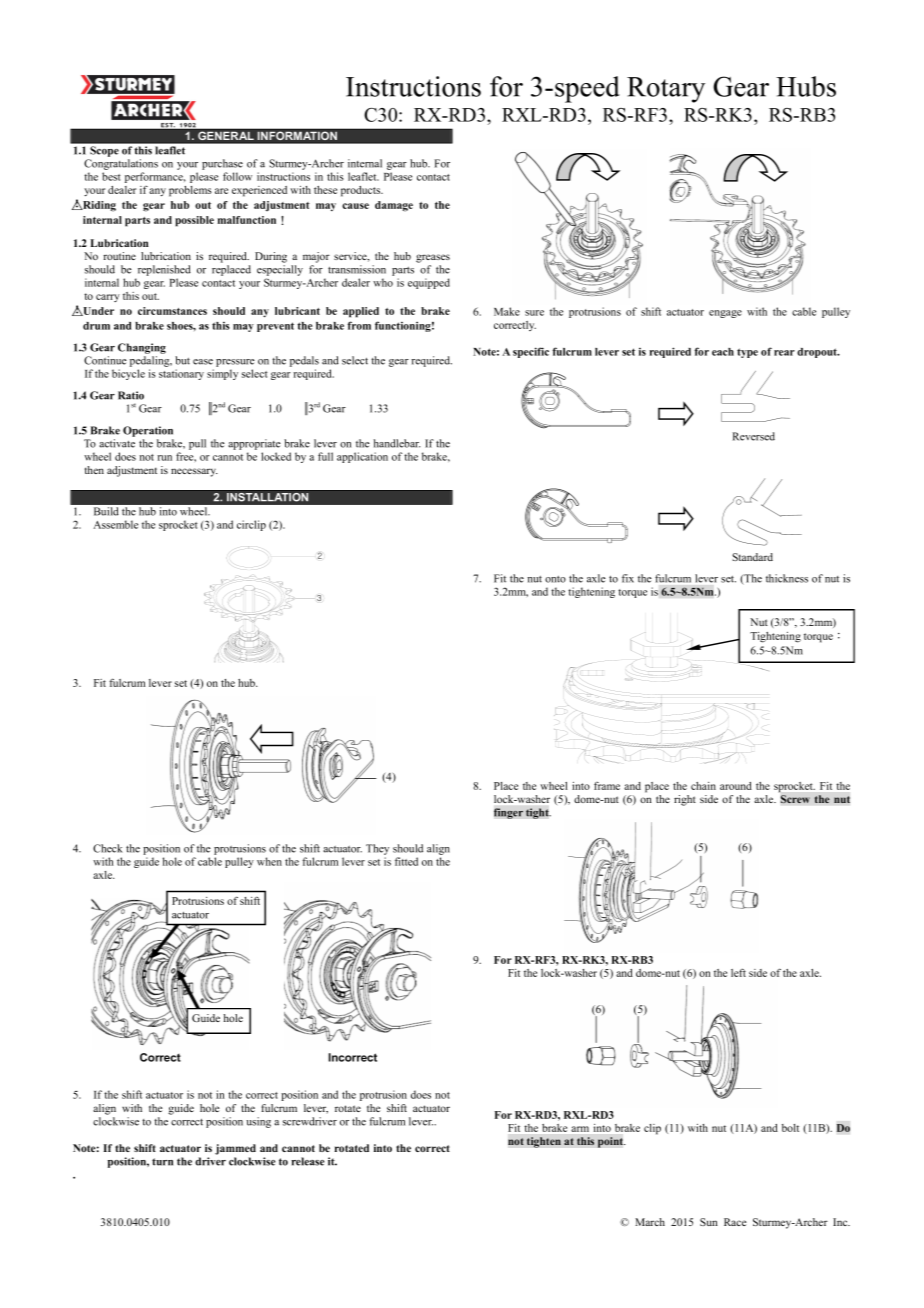  Describe the element at coordinates (394, 206) in the document. I see `damage` at that location.
